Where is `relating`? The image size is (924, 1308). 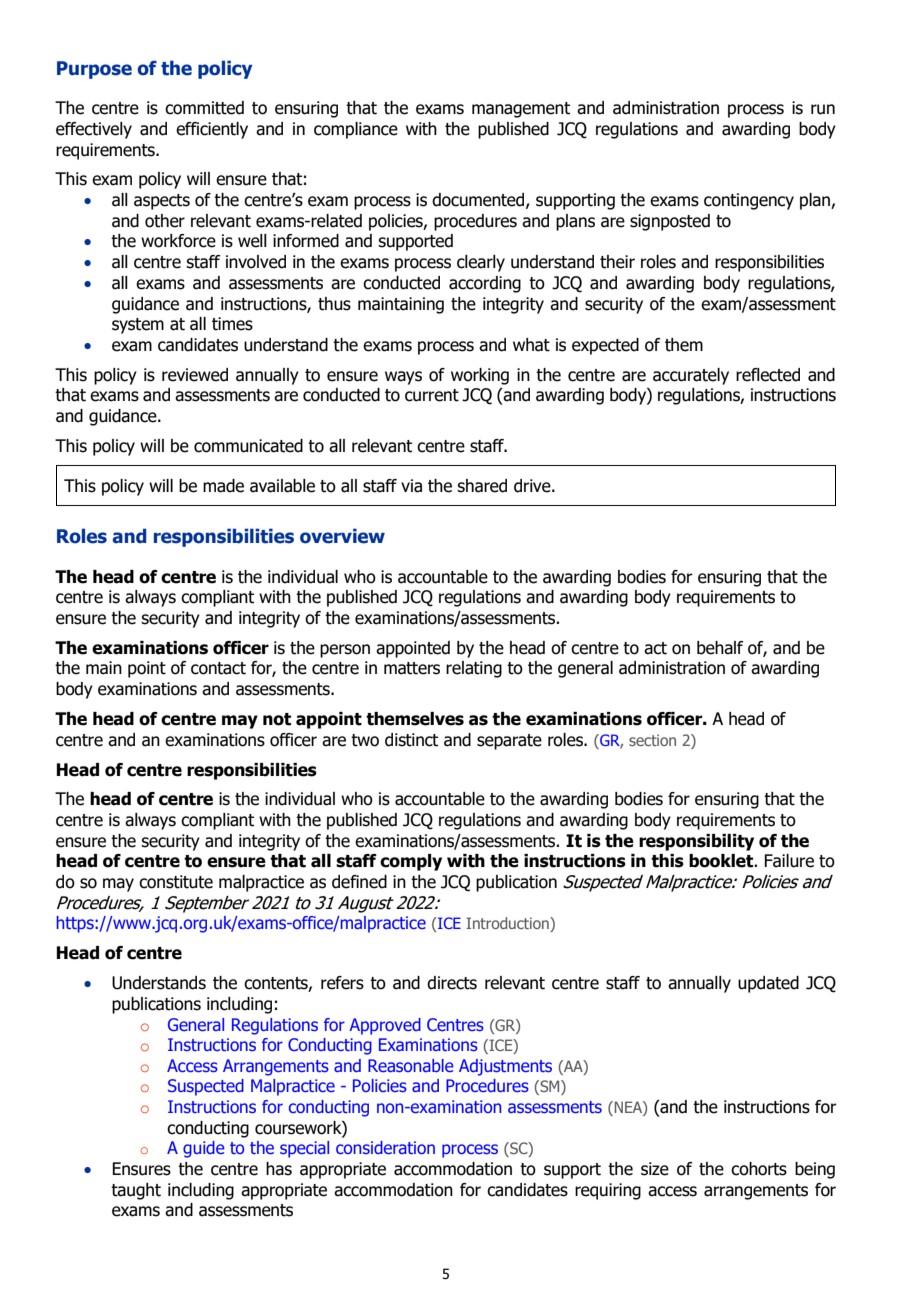 relating is located at coordinates (474, 669).
